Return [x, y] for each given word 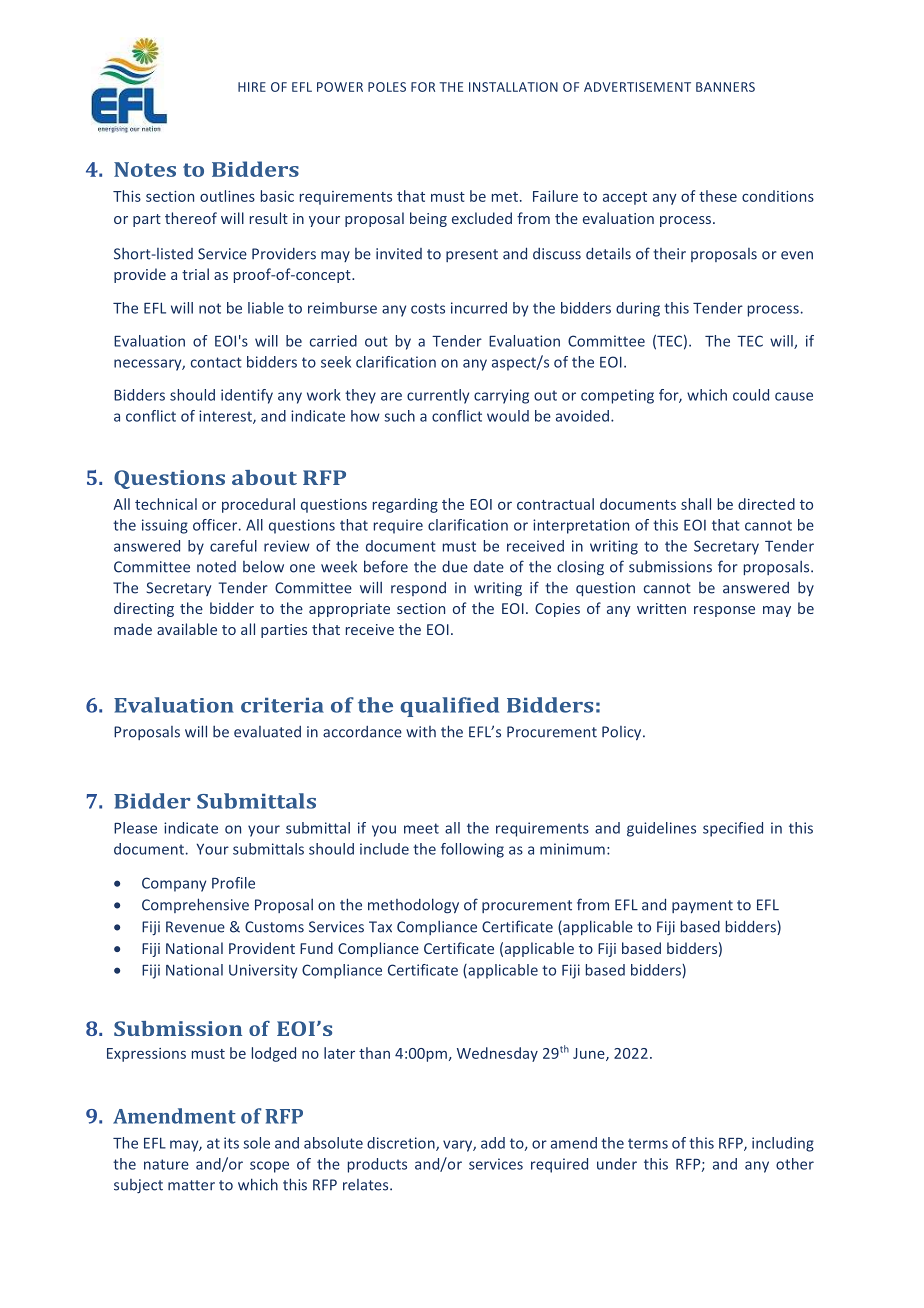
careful [233, 546]
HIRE [252, 87]
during [638, 309]
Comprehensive [195, 905]
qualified [449, 707]
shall [696, 504]
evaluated [267, 732]
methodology [413, 906]
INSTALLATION [513, 87]
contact [216, 362]
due [455, 567]
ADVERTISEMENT [637, 87]
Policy [623, 733]
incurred [479, 308]
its [231, 1143]
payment [702, 906]
